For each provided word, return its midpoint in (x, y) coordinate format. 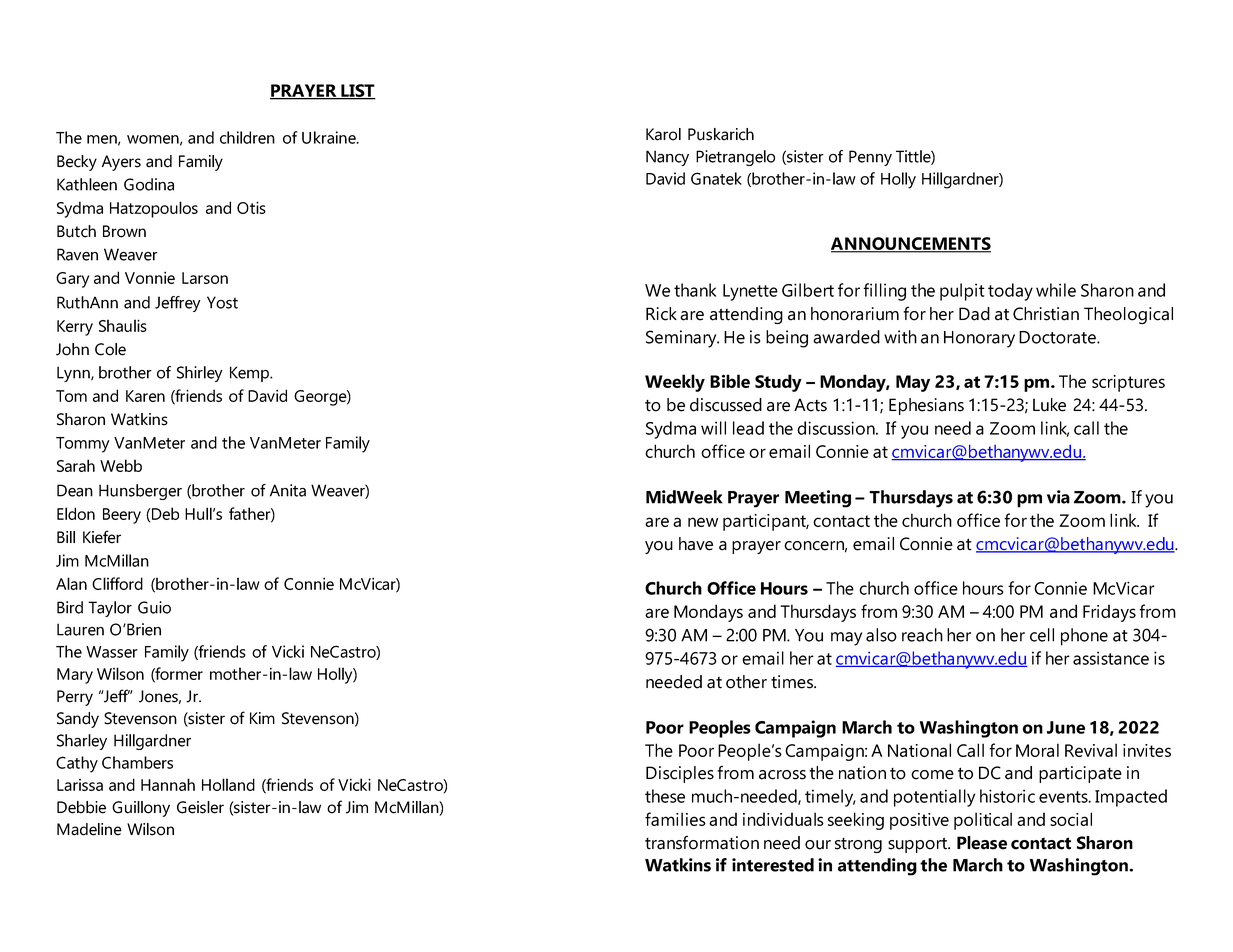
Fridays (1109, 613)
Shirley (199, 374)
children (247, 137)
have (696, 544)
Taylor (110, 609)
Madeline (89, 829)
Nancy (667, 158)
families (675, 819)
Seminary (682, 339)
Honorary (979, 339)
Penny (870, 158)
